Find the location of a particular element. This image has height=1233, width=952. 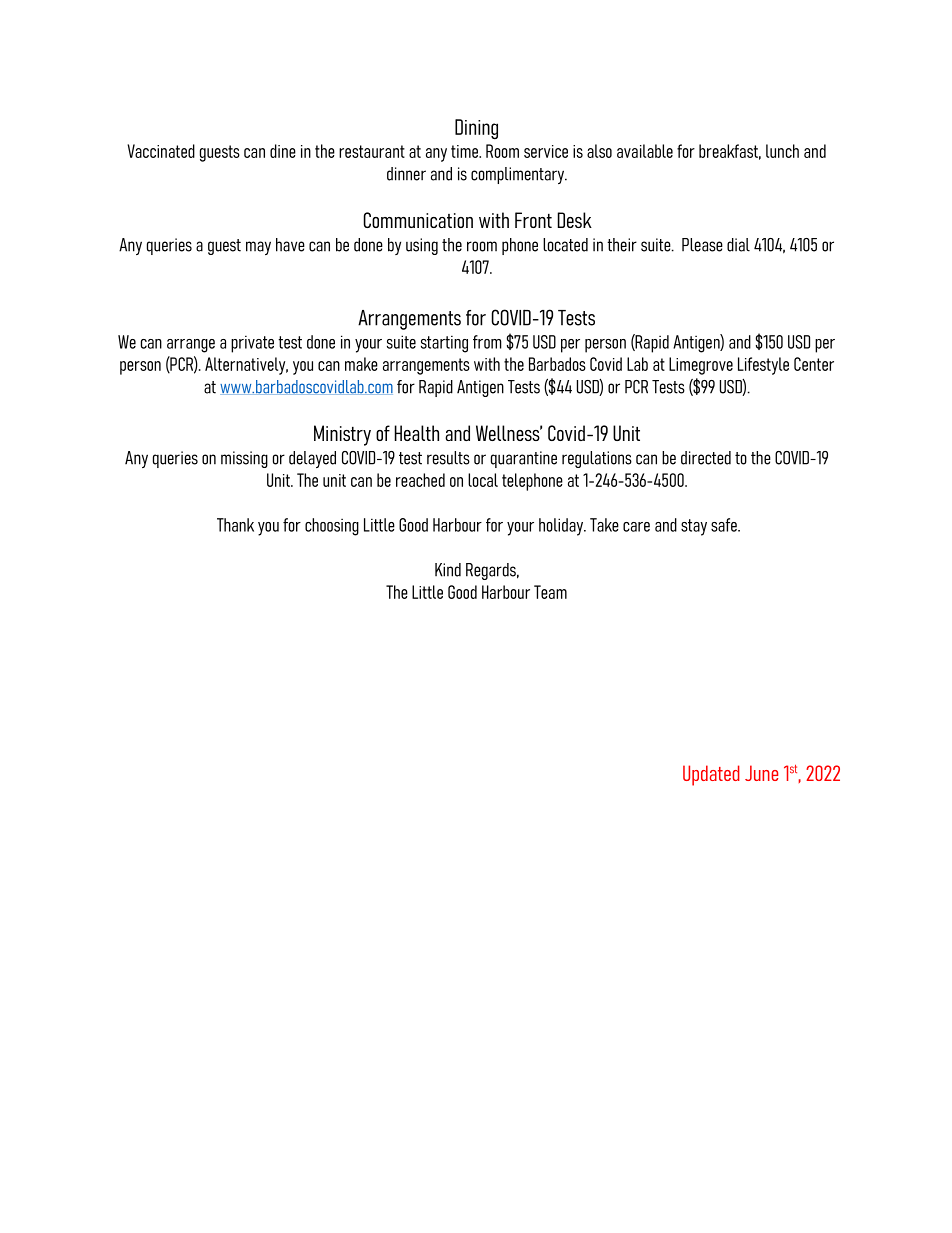

lunch is located at coordinates (782, 151).
